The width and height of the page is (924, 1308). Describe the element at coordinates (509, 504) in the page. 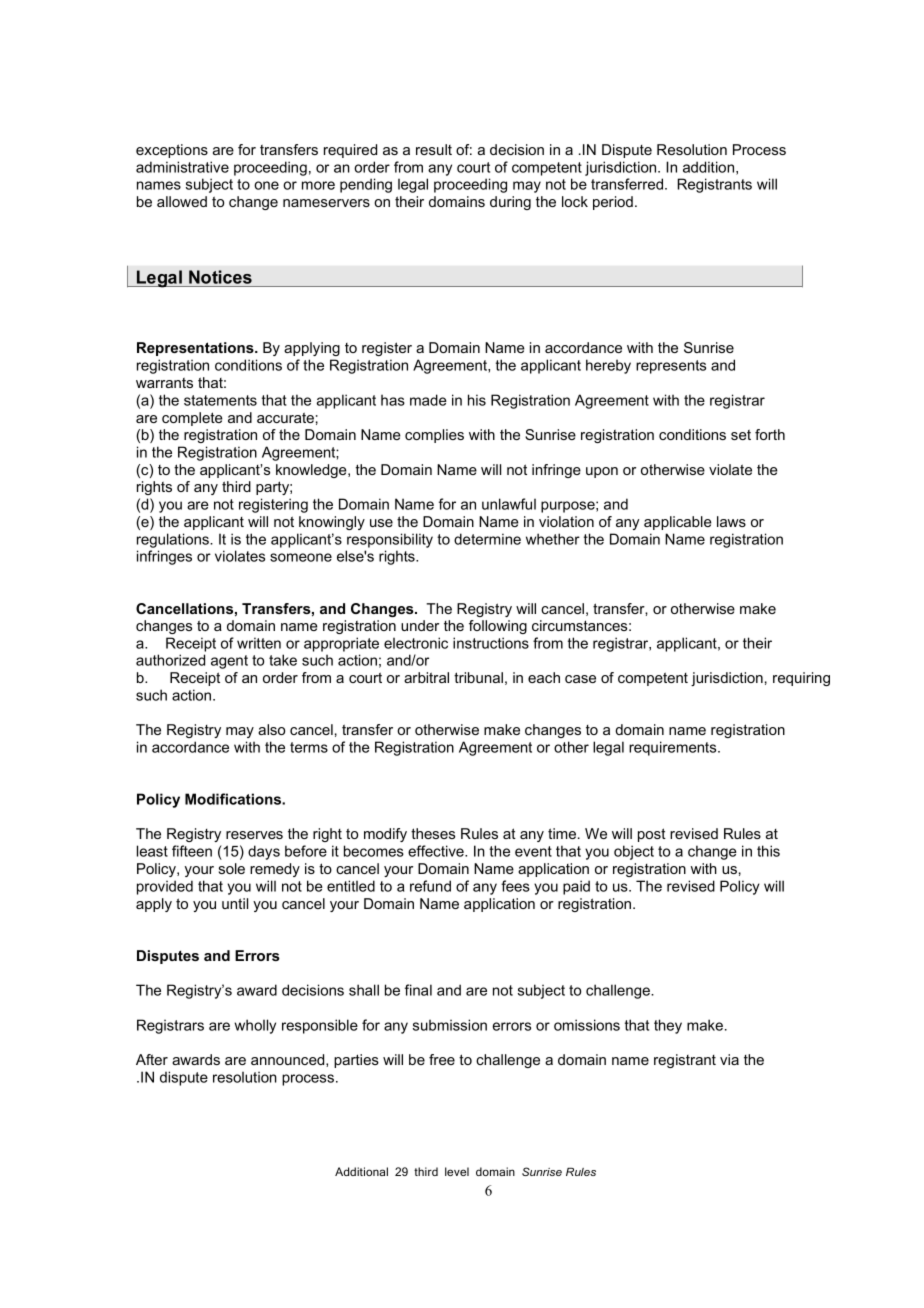

I see `unlawful` at that location.
